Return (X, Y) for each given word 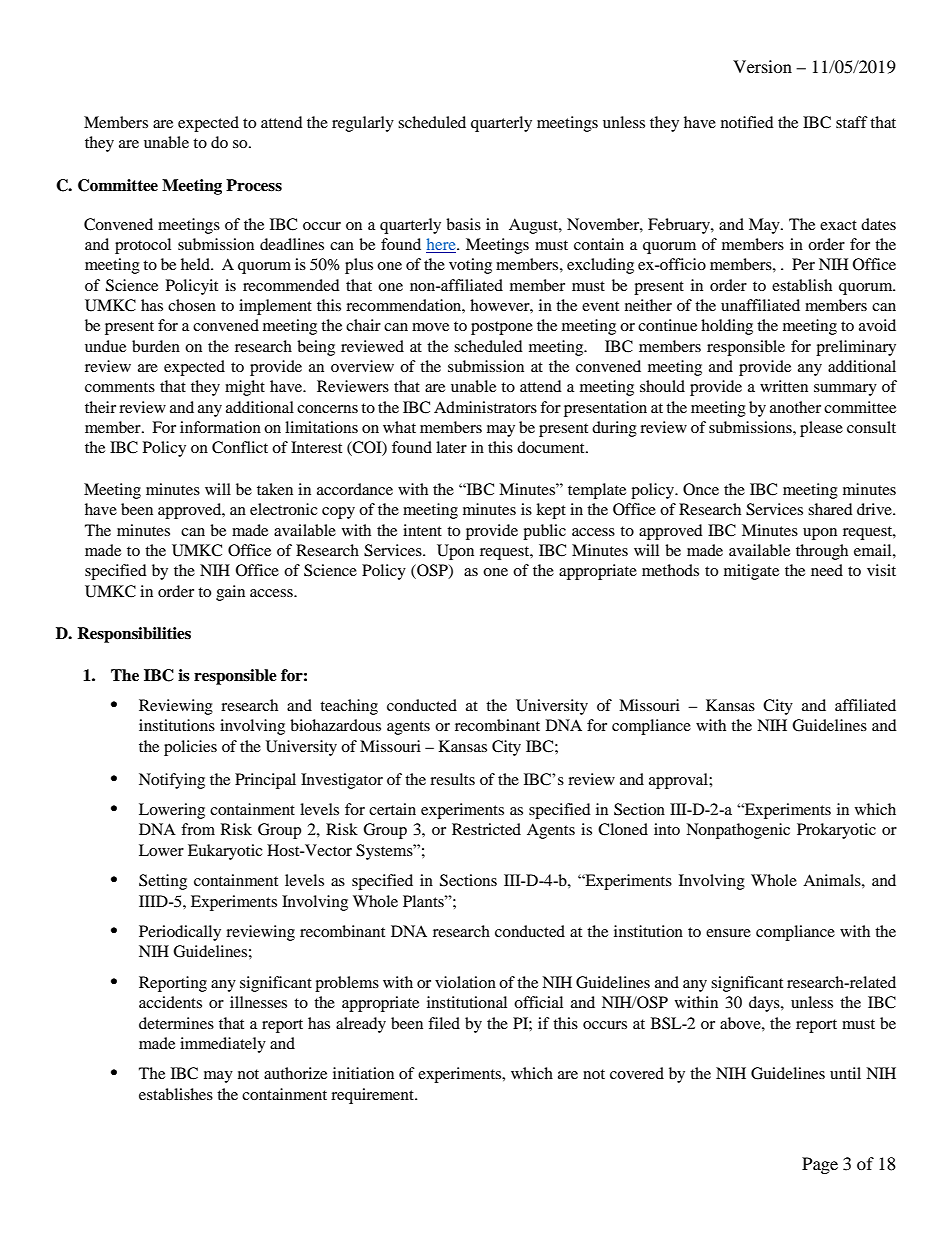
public (544, 532)
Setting (163, 882)
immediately (223, 1045)
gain (230, 593)
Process (254, 185)
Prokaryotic (836, 831)
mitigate (751, 572)
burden (156, 346)
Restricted (486, 829)
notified (747, 122)
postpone (502, 328)
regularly (363, 124)
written (784, 386)
